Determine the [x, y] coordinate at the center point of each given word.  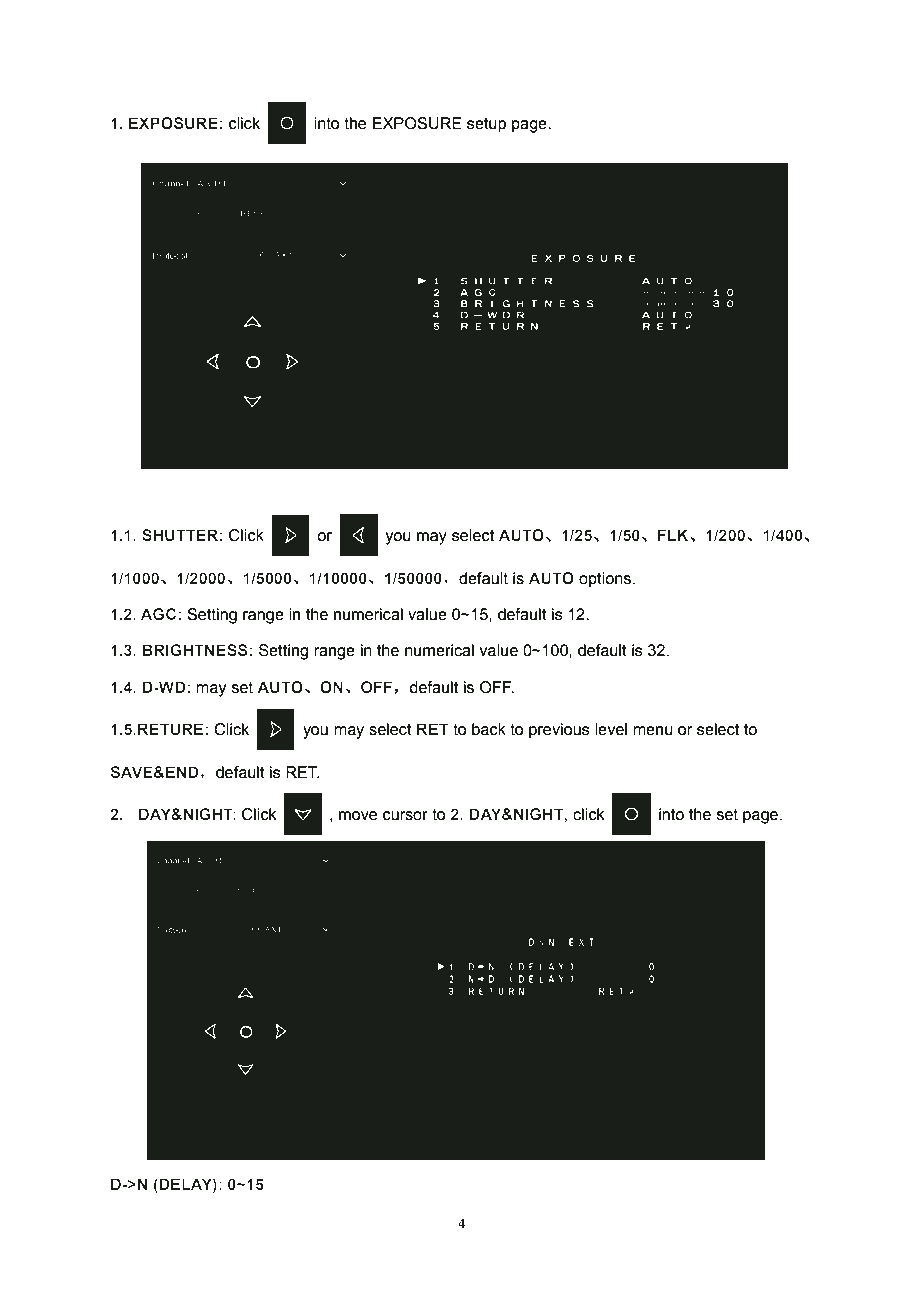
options [606, 580]
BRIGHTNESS [195, 650]
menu [653, 731]
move [358, 816]
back [489, 729]
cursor [405, 816]
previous [559, 731]
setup [486, 125]
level [611, 729]
